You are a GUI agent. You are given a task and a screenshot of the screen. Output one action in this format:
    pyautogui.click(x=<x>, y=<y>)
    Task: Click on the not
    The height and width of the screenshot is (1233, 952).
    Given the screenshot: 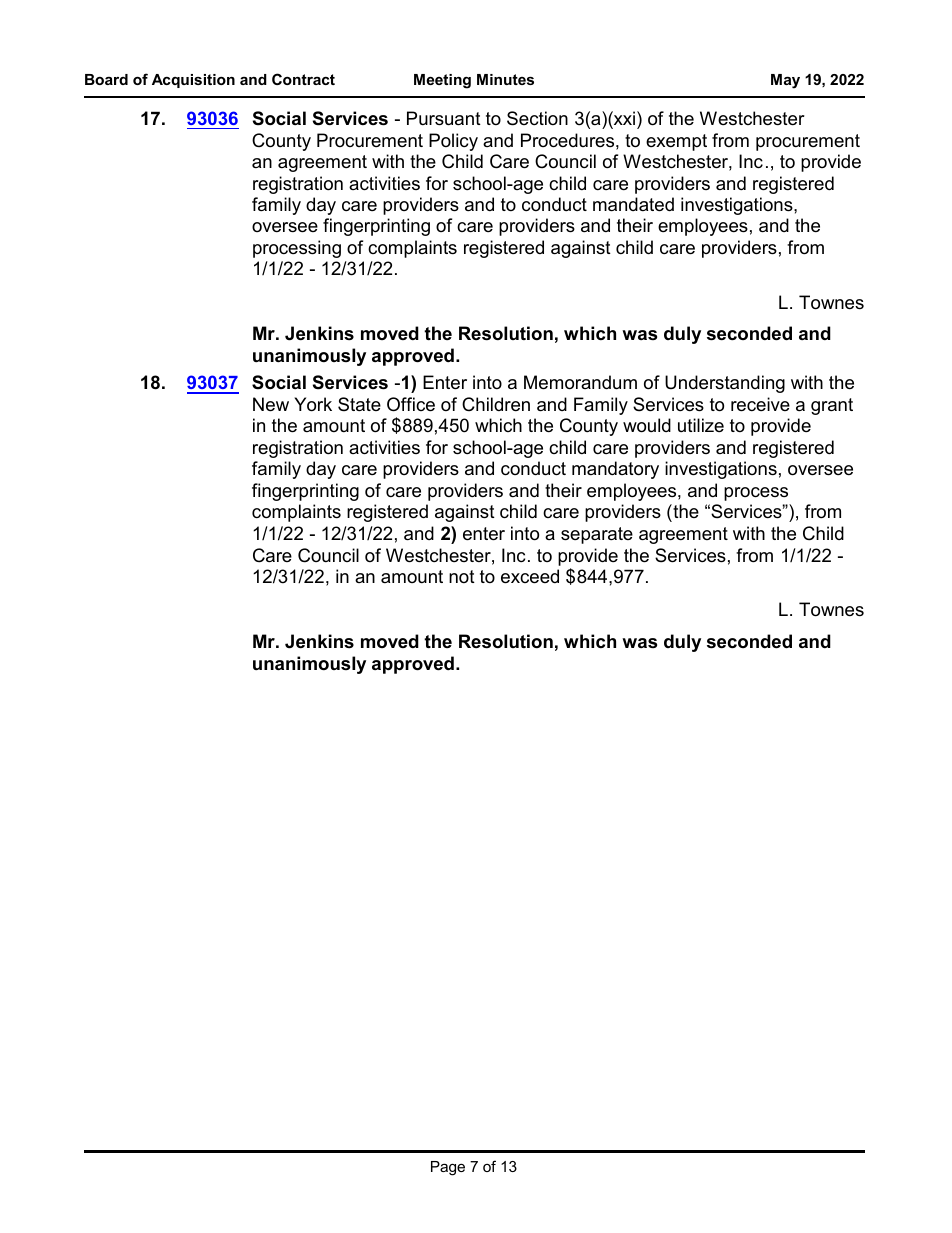 What is the action you would take?
    pyautogui.click(x=462, y=576)
